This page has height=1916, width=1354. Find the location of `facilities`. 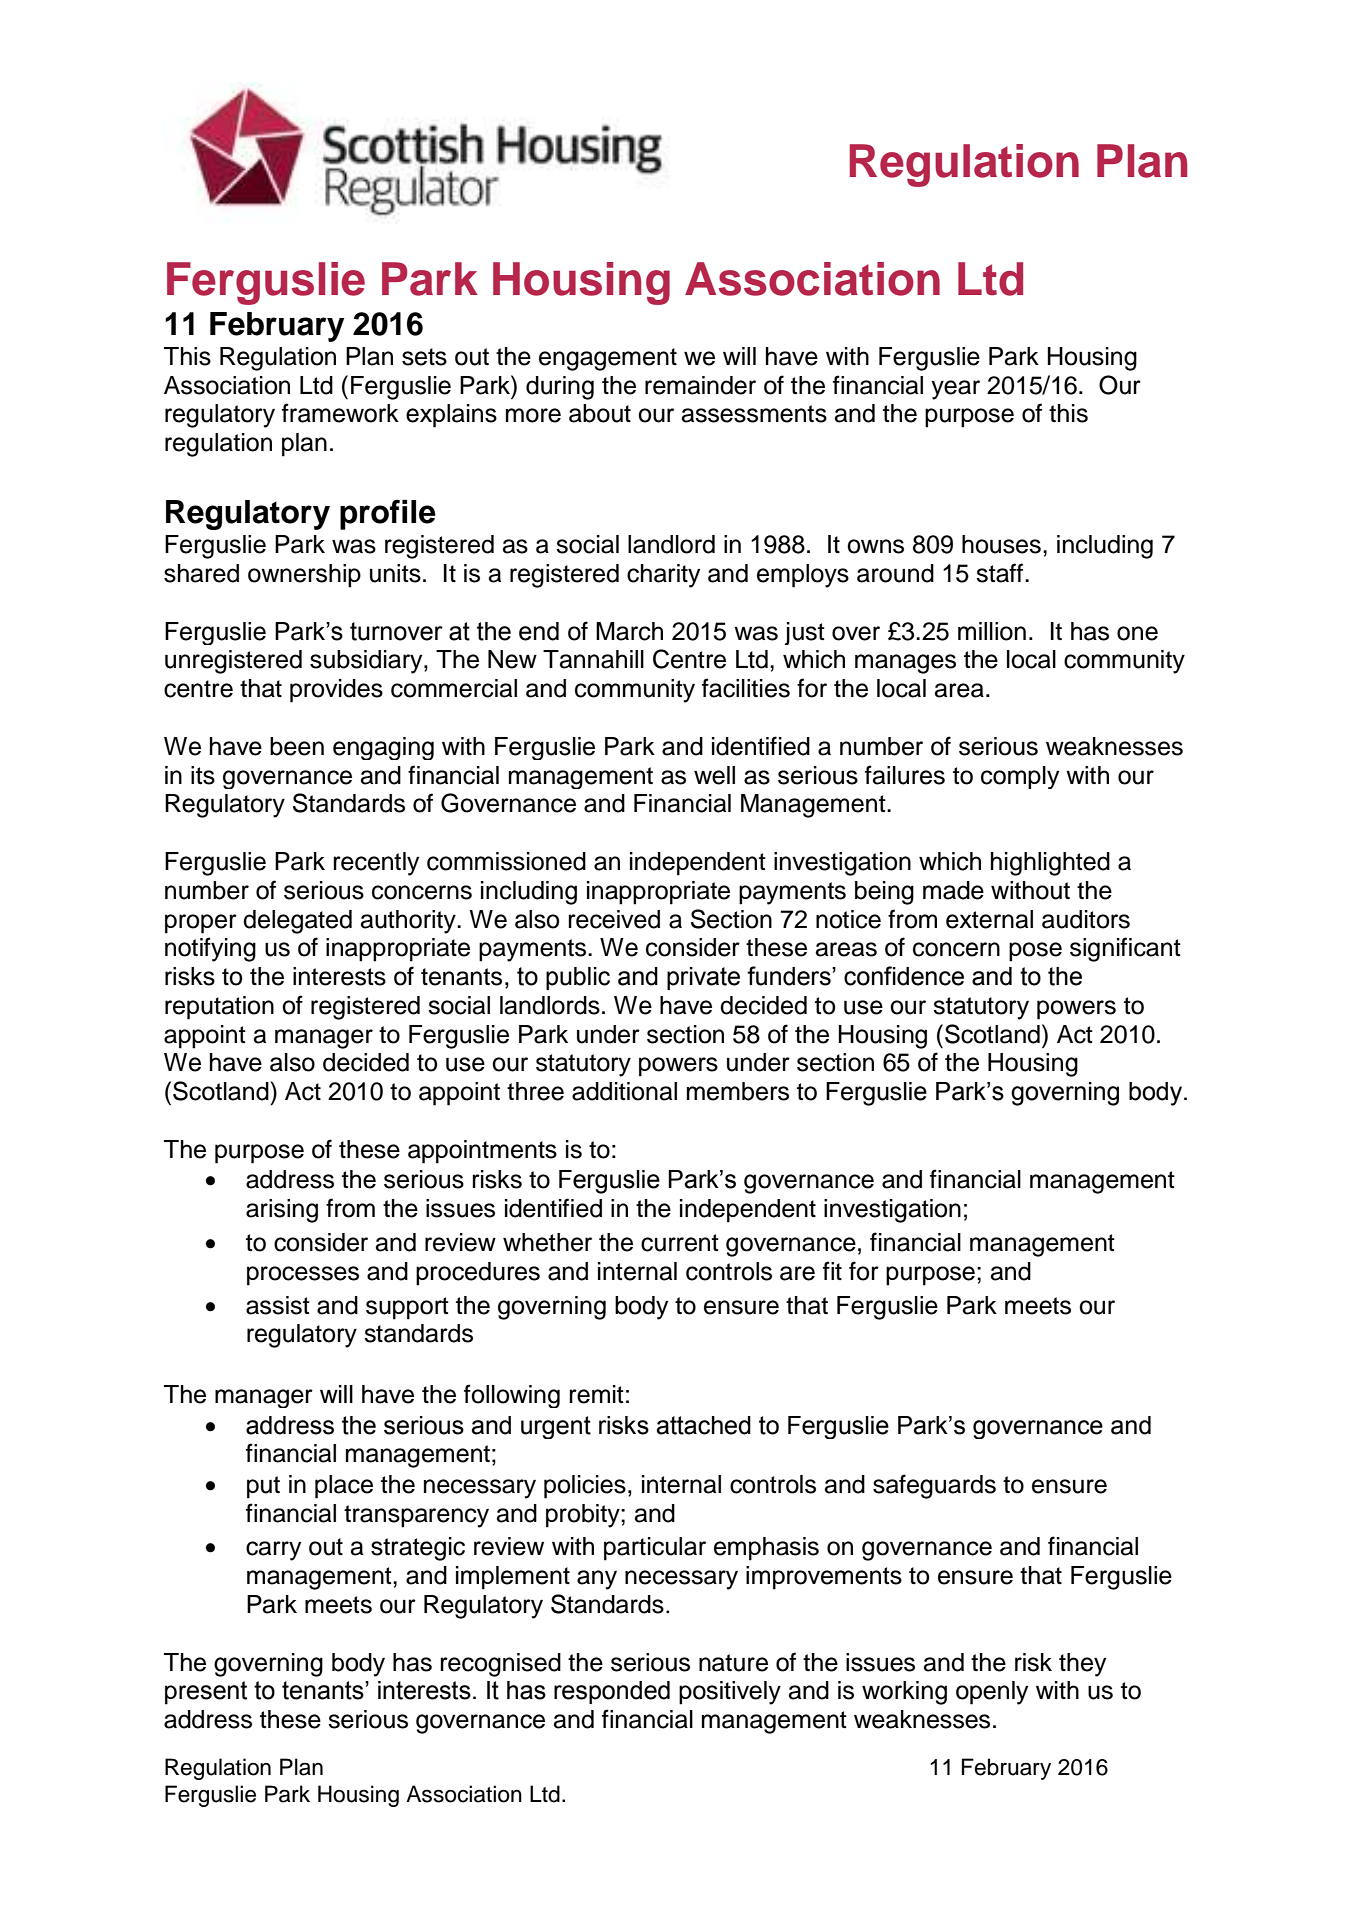

facilities is located at coordinates (746, 688).
